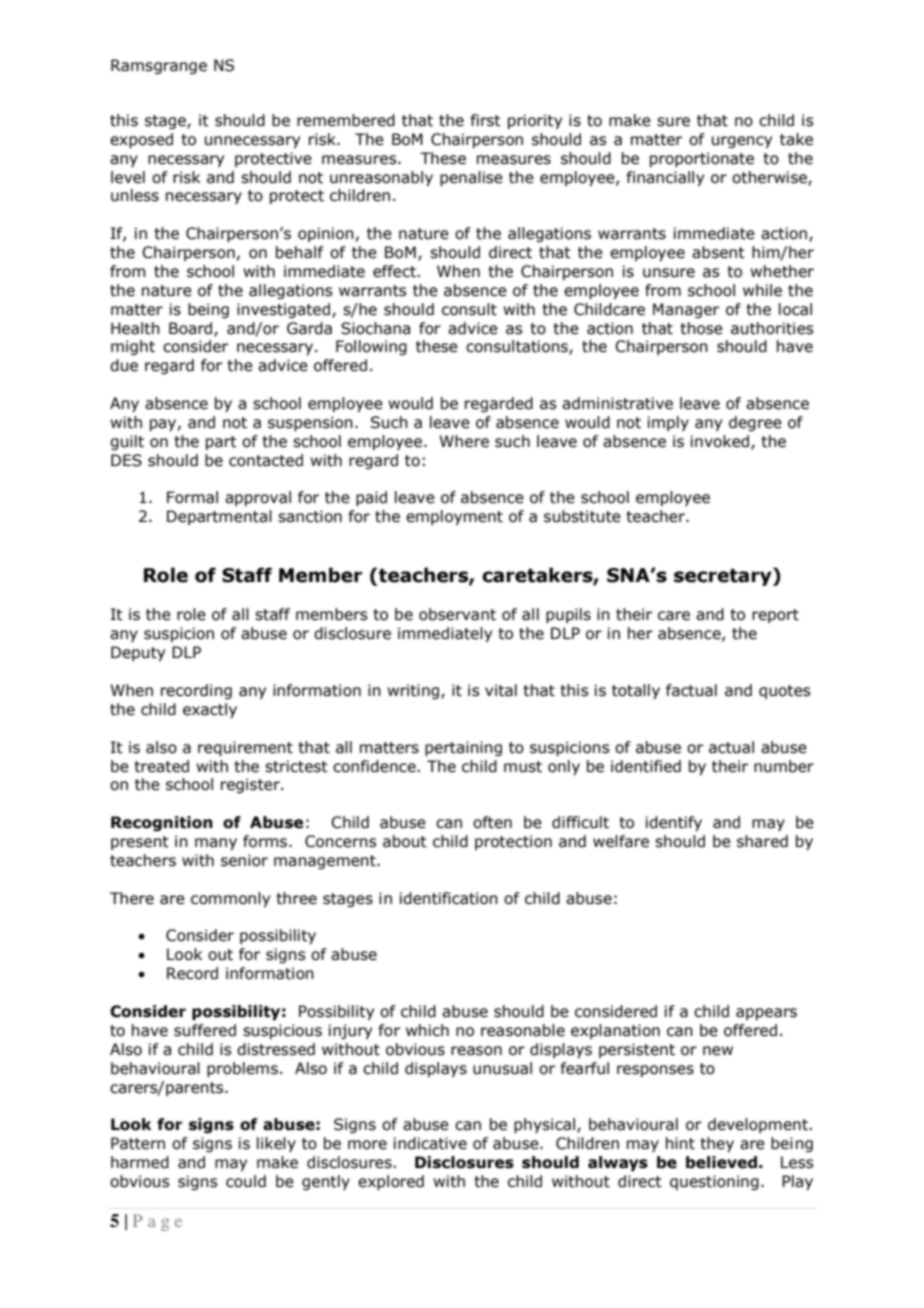  What do you see at coordinates (141, 140) in the screenshot?
I see `exposed` at bounding box center [141, 140].
